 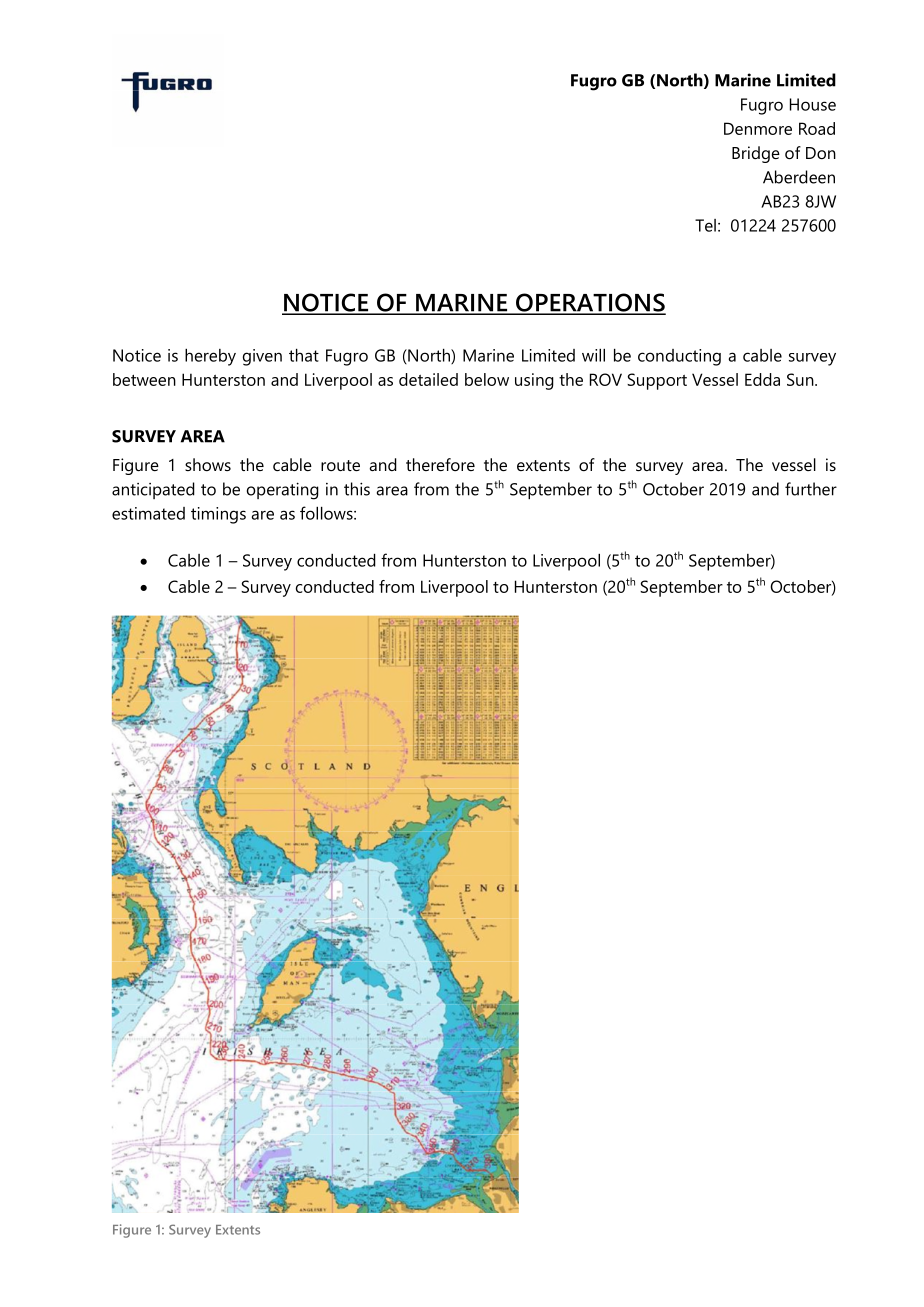 I want to click on conducting, so click(x=679, y=357).
